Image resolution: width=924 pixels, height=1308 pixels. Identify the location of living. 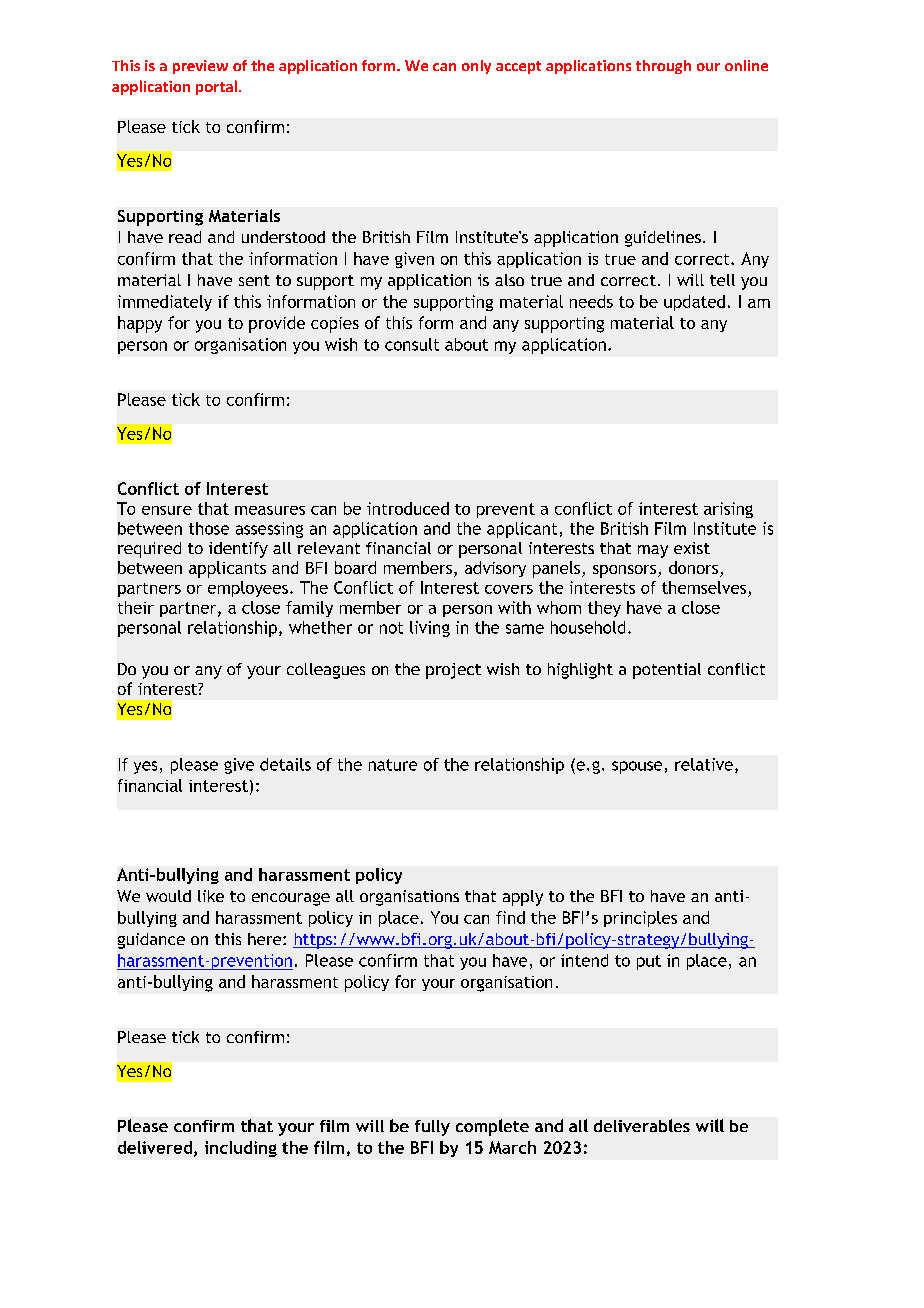
(430, 629).
